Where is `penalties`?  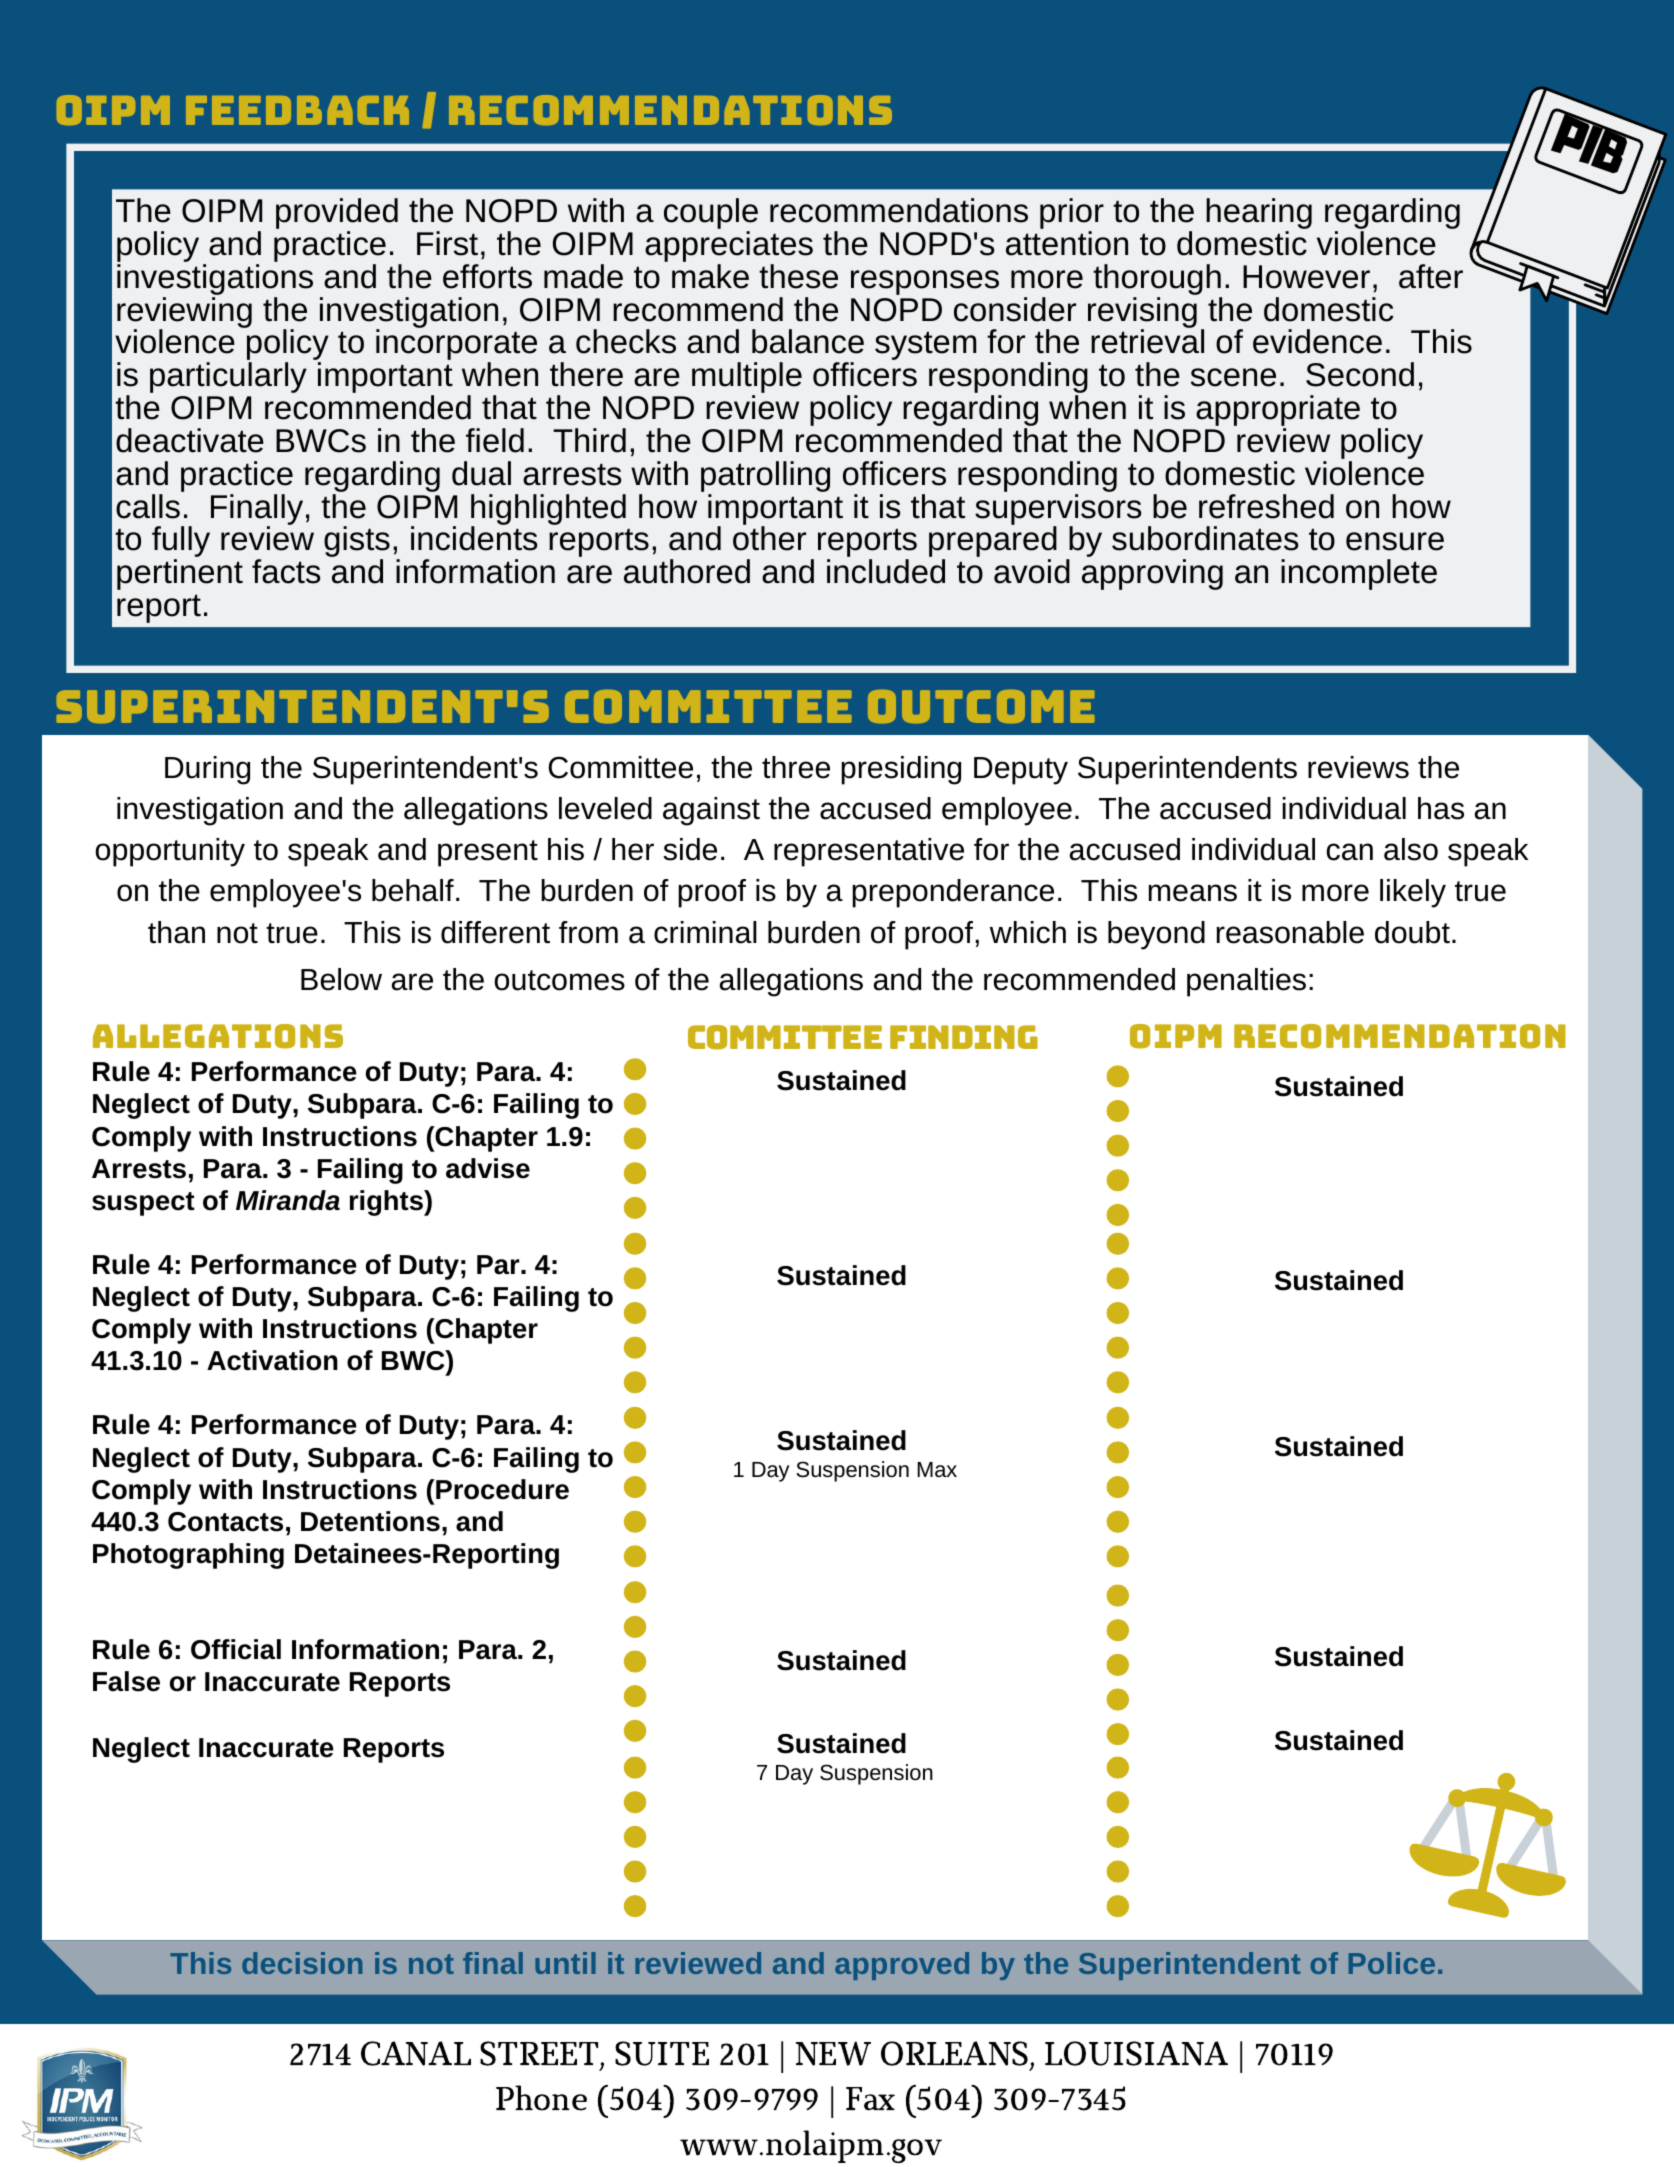 penalties is located at coordinates (1246, 982).
